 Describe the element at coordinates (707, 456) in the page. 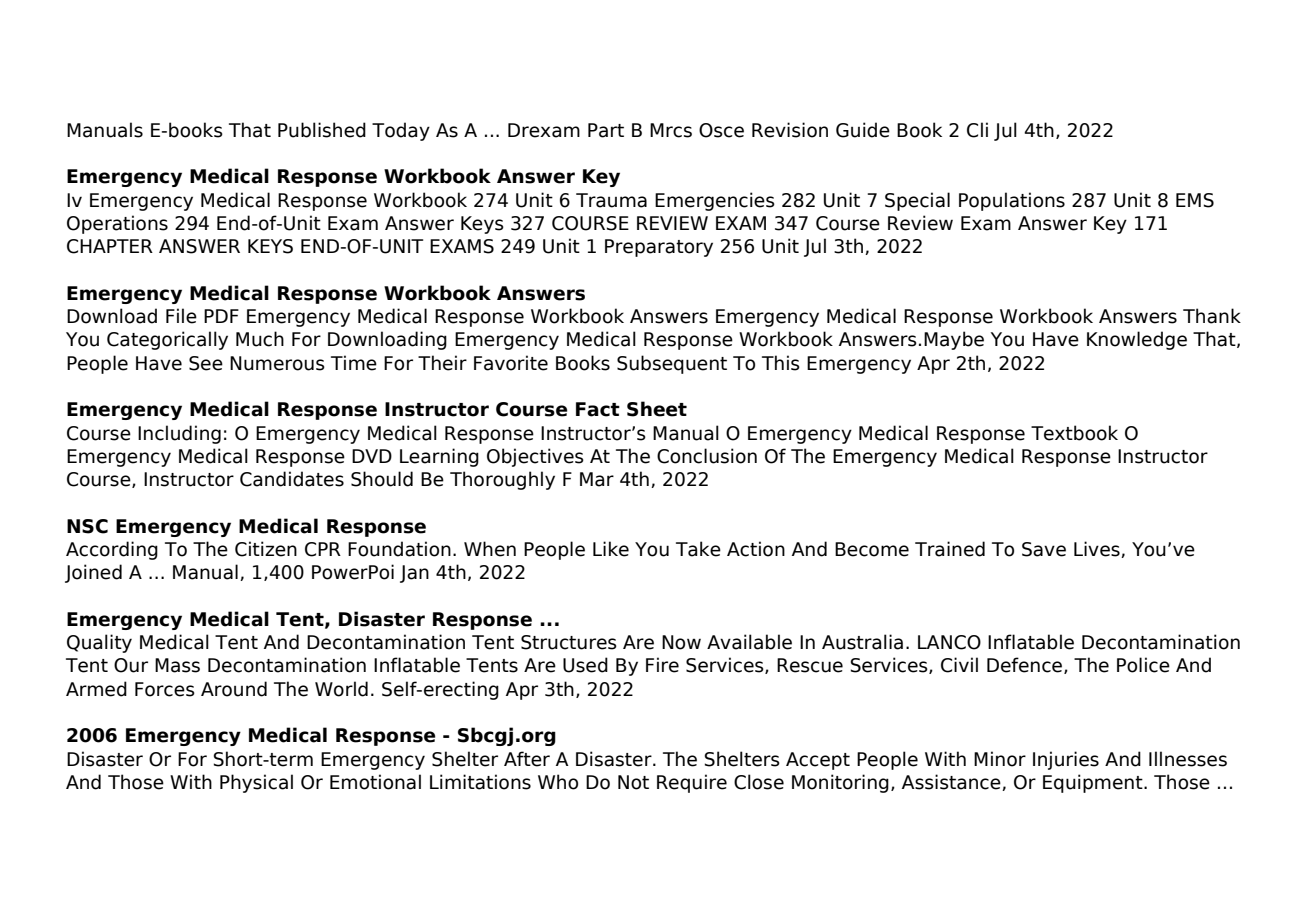

I see `Conclusion` at that location.
